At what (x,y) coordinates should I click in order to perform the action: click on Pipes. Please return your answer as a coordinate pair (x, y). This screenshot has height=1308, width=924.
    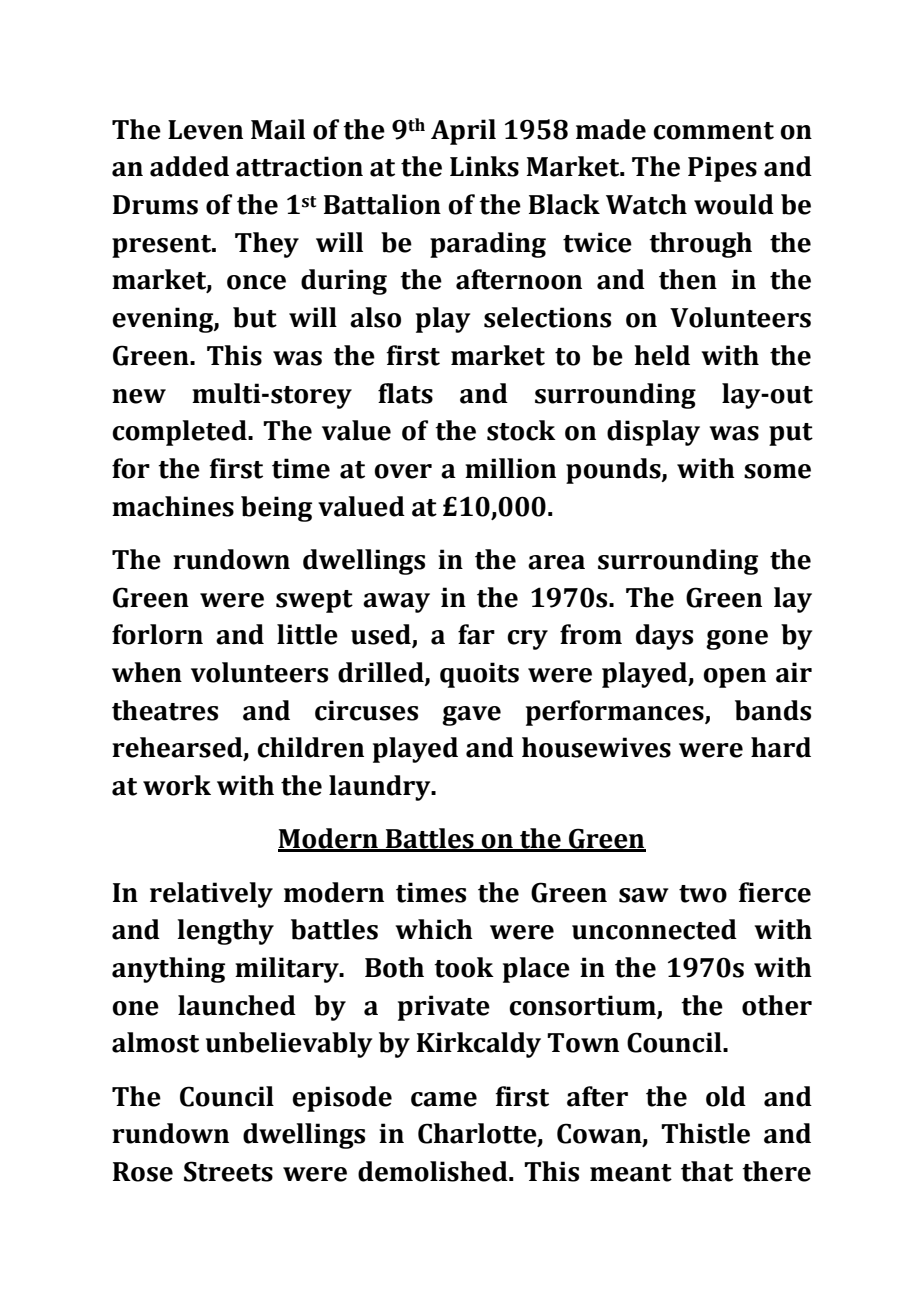
    Looking at the image, I should click on (722, 169).
